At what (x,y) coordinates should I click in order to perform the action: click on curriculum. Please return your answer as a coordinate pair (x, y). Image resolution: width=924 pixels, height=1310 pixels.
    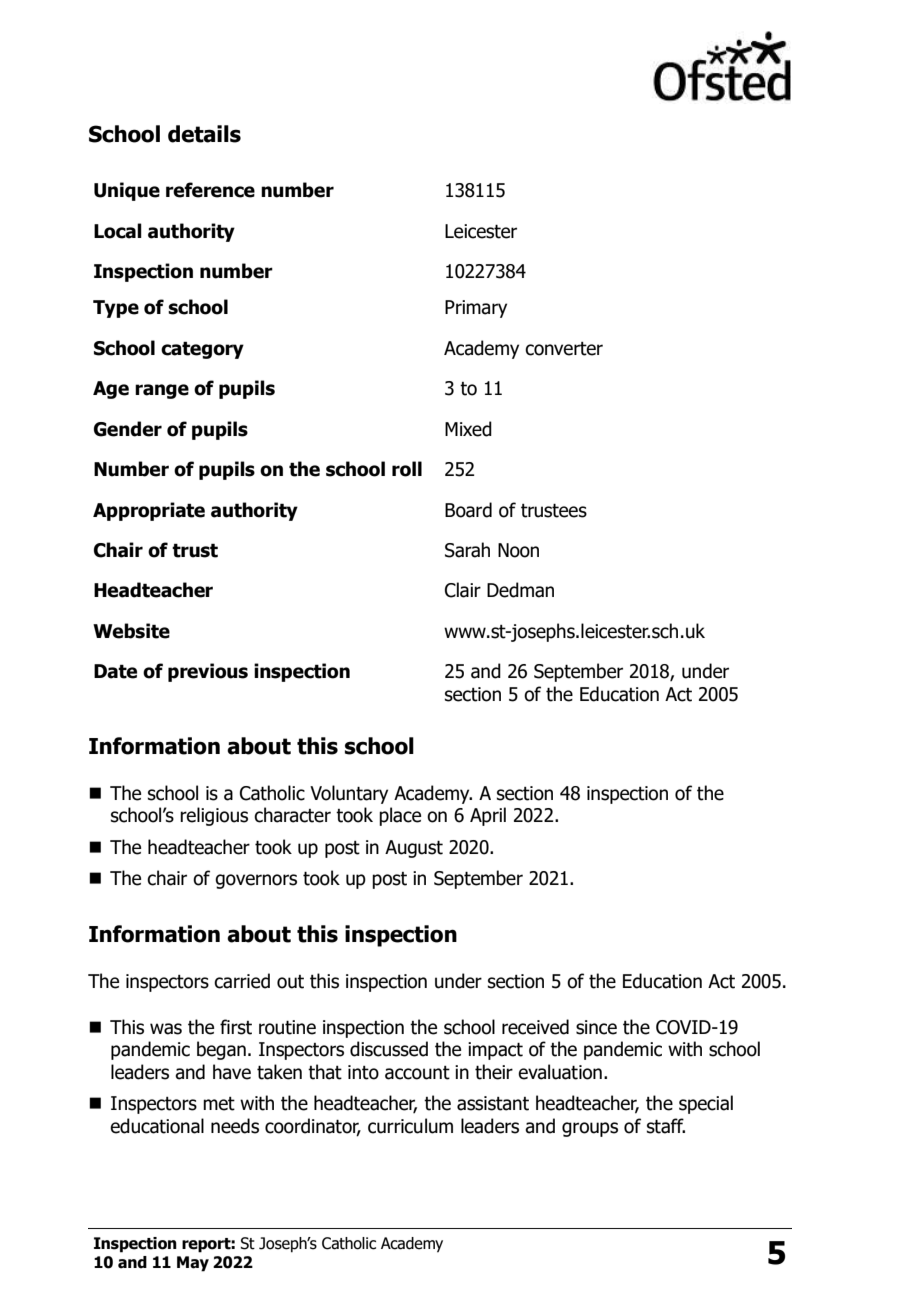
    Looking at the image, I should click on (410, 1126).
